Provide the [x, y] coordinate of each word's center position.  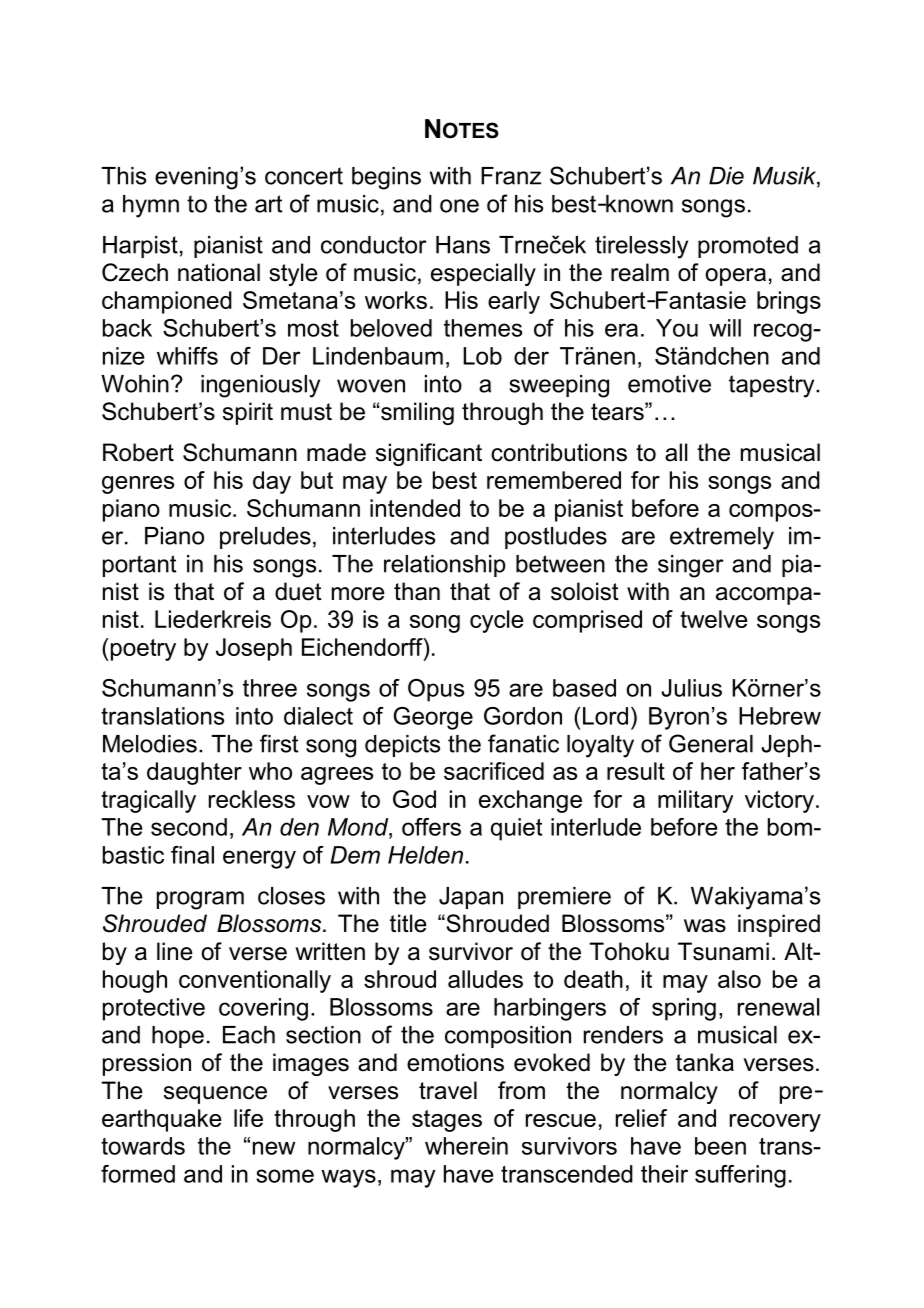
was [705, 926]
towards [143, 1146]
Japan [471, 898]
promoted [748, 247]
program [200, 900]
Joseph [254, 649]
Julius [691, 688]
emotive [669, 384]
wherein [466, 1146]
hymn [151, 206]
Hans [463, 245]
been [720, 1146]
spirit [248, 413]
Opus [436, 690]
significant [429, 454]
